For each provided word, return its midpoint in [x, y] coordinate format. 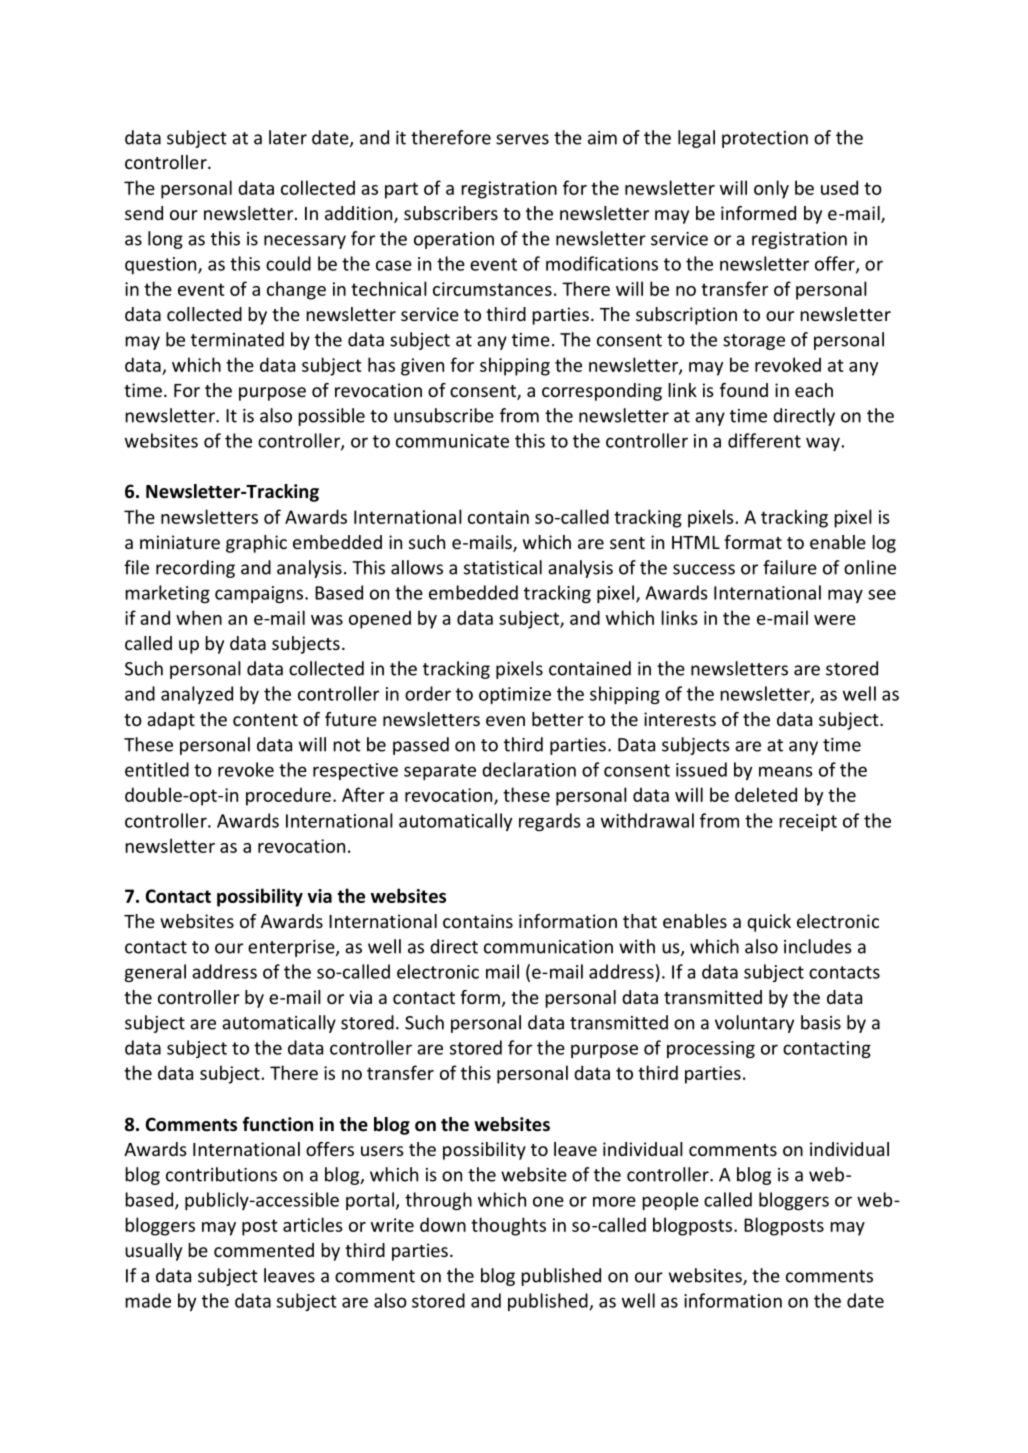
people [670, 1201]
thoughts [508, 1226]
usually [153, 1252]
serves [522, 139]
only [771, 189]
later [288, 137]
